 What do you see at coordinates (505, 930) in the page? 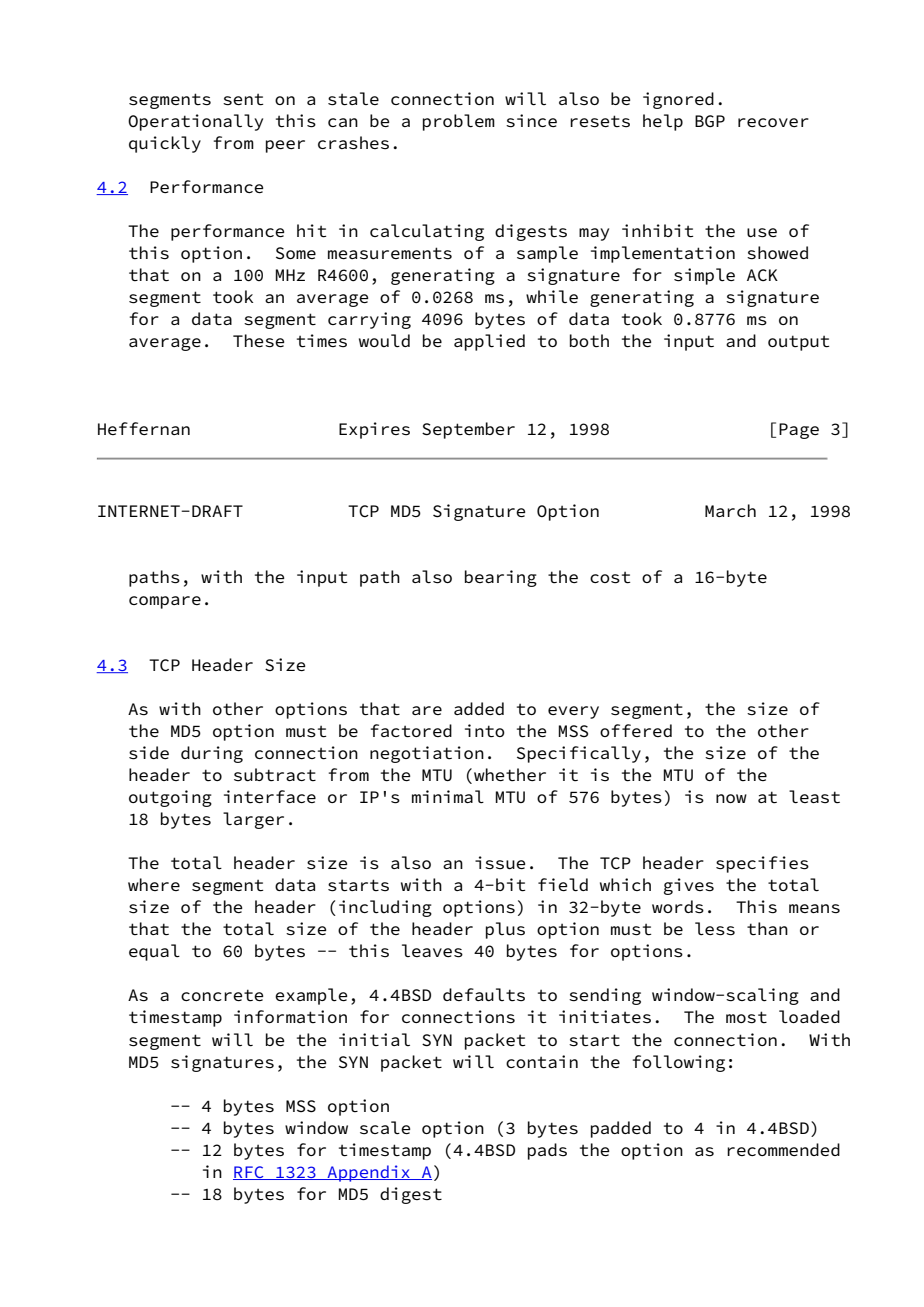
I see `plus` at bounding box center [505, 930].
